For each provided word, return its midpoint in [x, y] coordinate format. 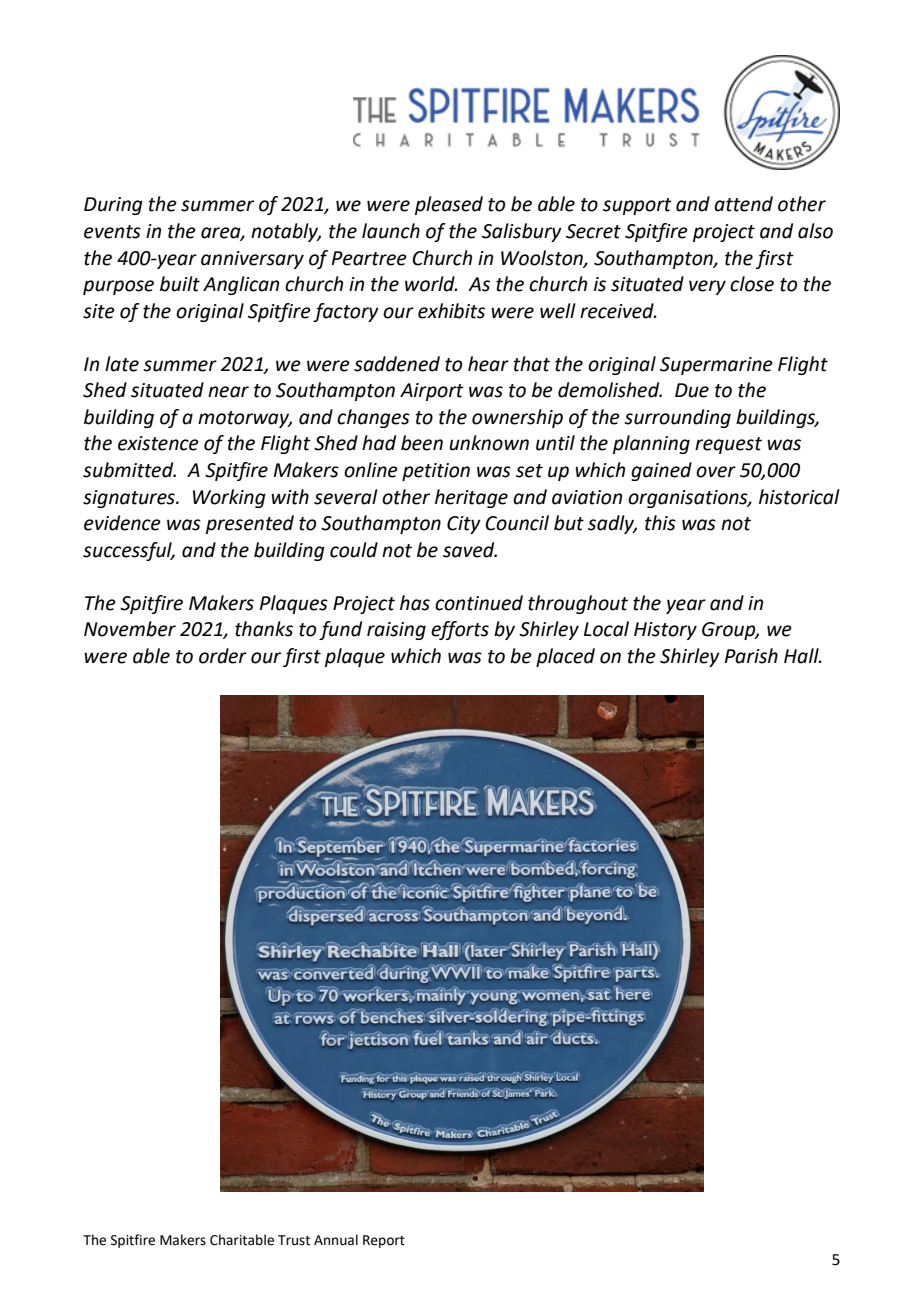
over [716, 472]
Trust [294, 1240]
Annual [336, 1240]
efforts [460, 630]
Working [229, 498]
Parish [751, 656]
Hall [802, 656]
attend [743, 204]
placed [565, 657]
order [223, 656]
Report [384, 1241]
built [180, 284]
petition [436, 472]
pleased [449, 205]
